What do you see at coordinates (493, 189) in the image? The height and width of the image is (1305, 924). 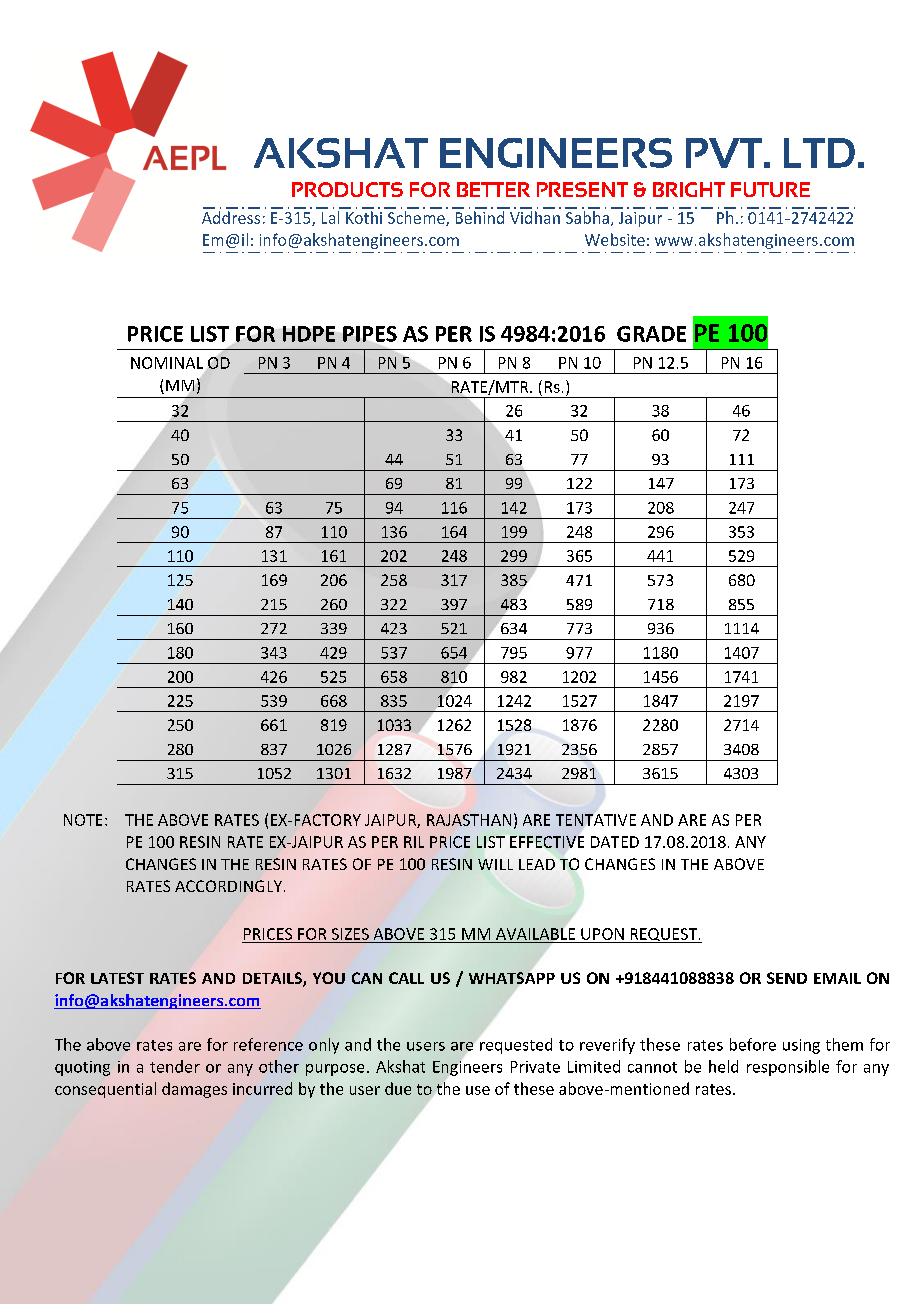 I see `BETTER` at bounding box center [493, 189].
